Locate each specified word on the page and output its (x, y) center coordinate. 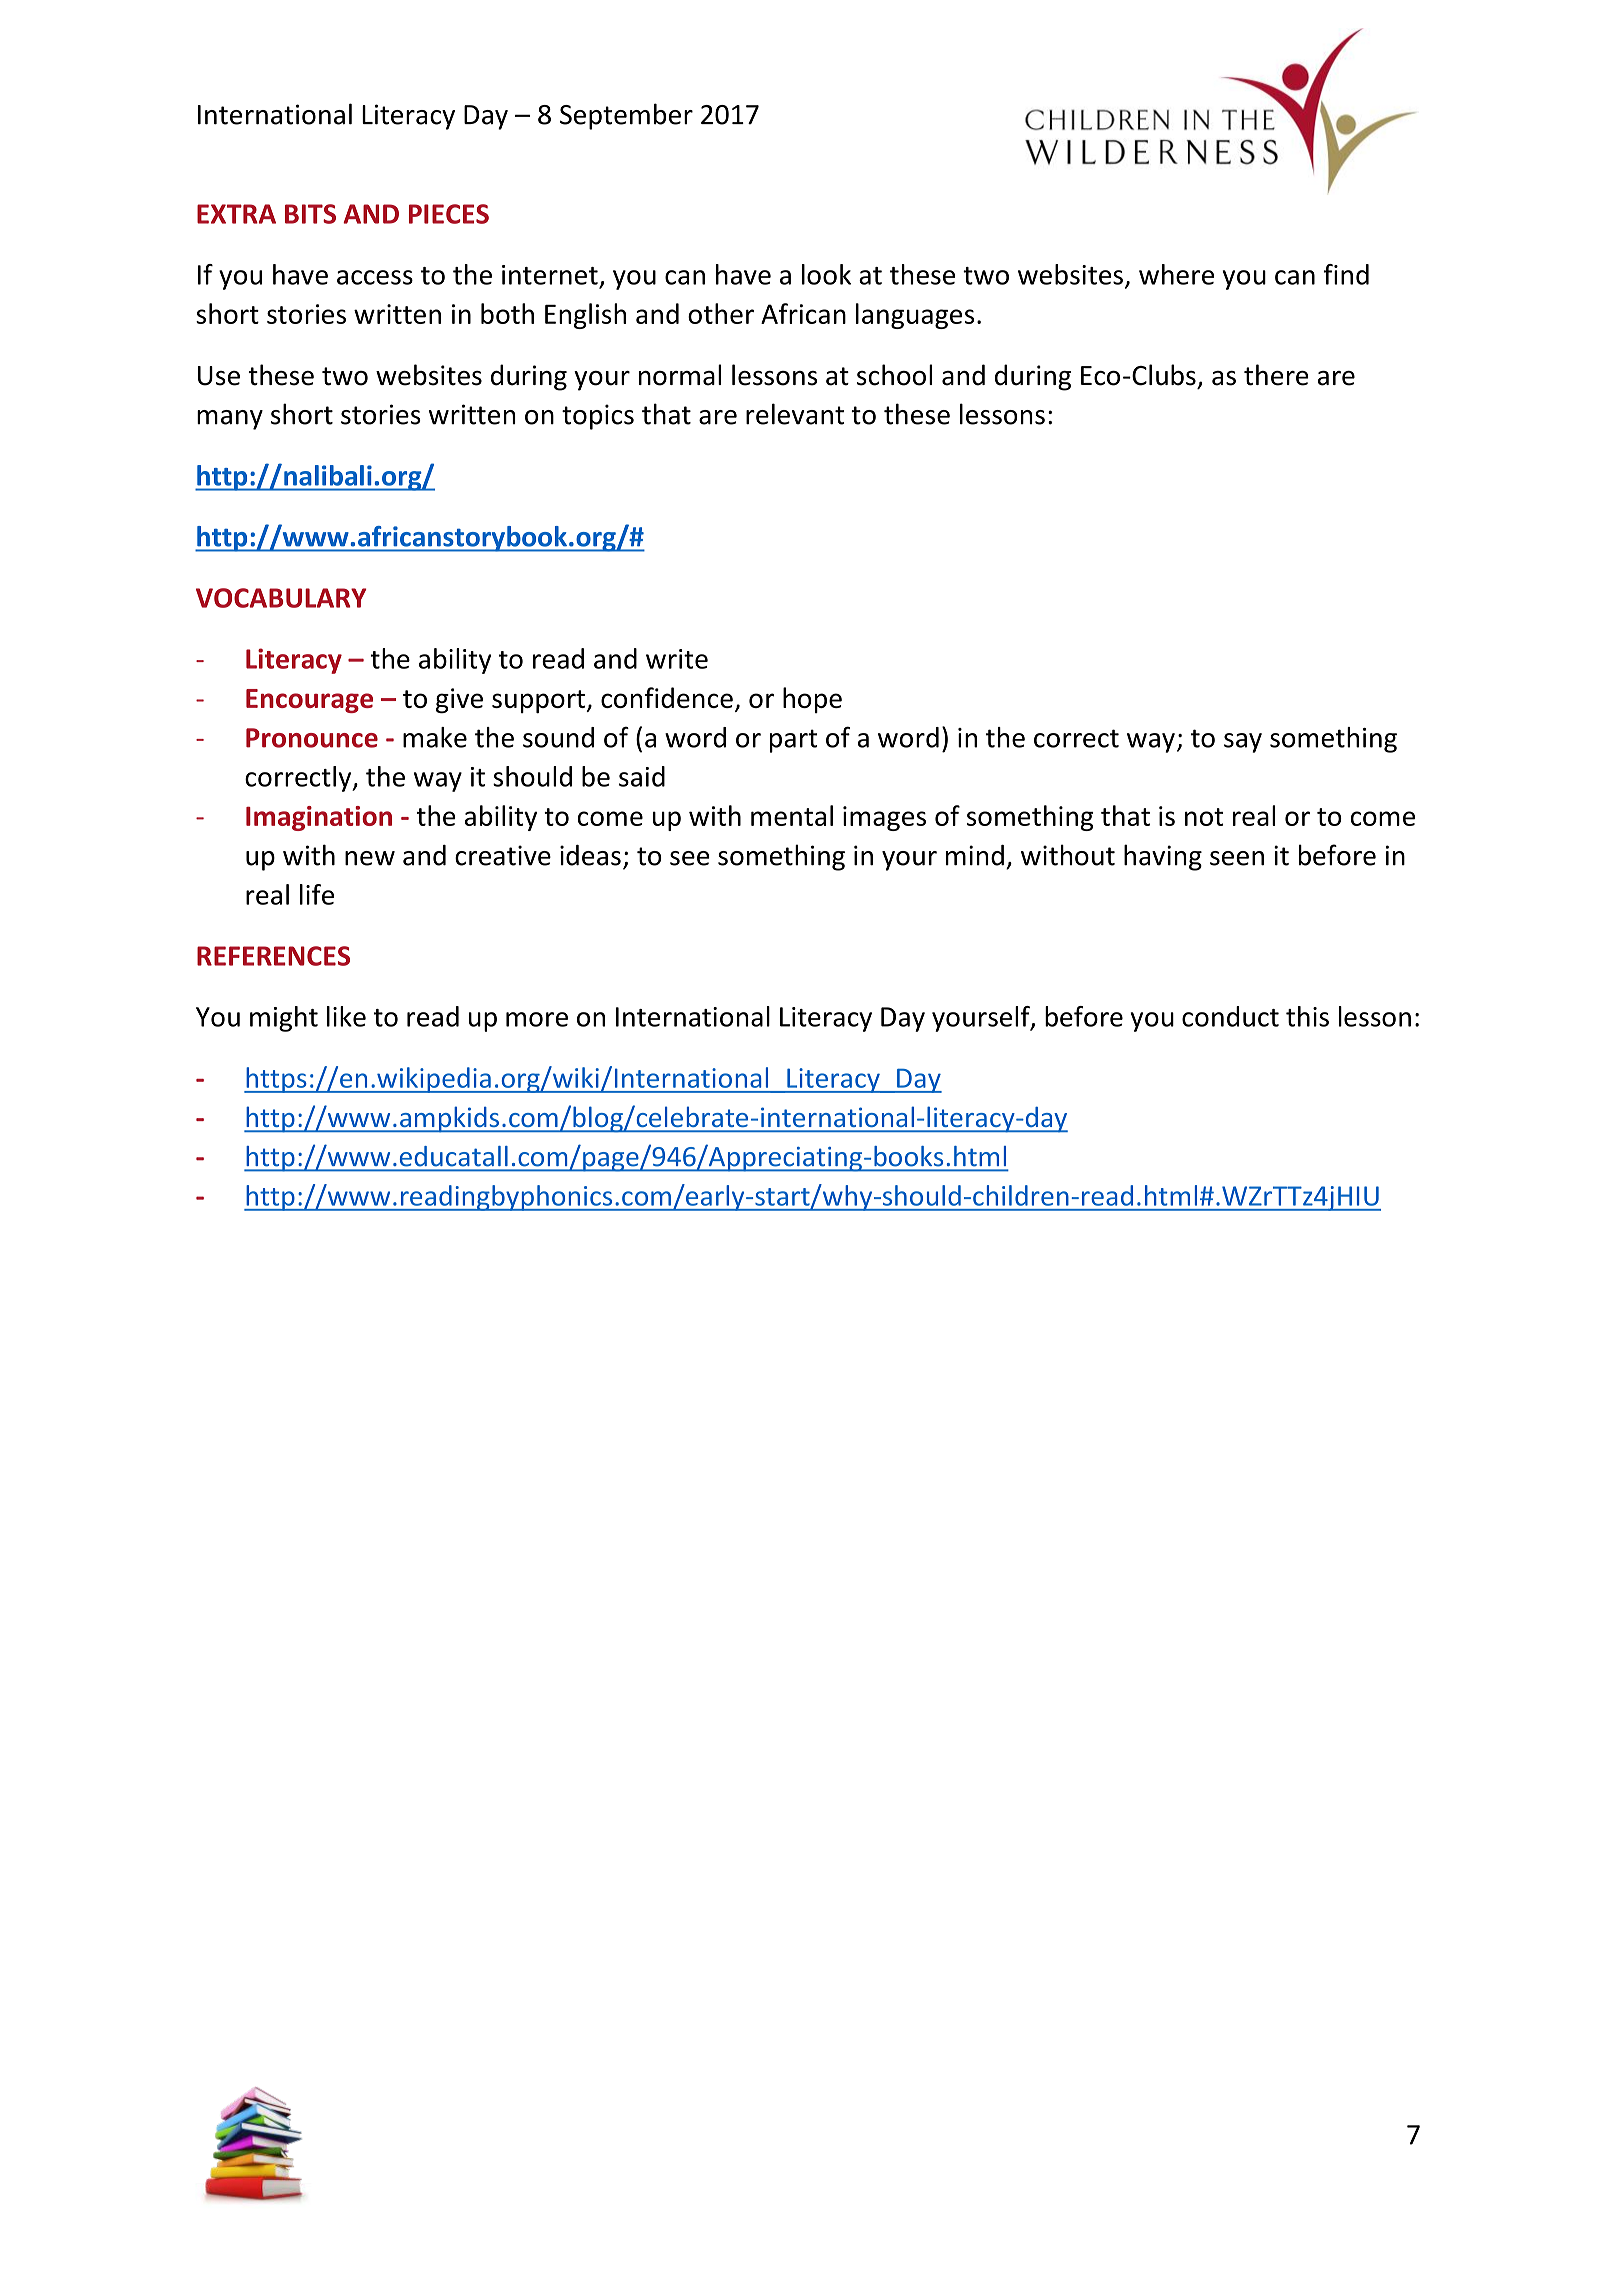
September (626, 116)
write (677, 659)
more (537, 1019)
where (1176, 274)
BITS (310, 214)
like (346, 1016)
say (1243, 743)
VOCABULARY (281, 598)
